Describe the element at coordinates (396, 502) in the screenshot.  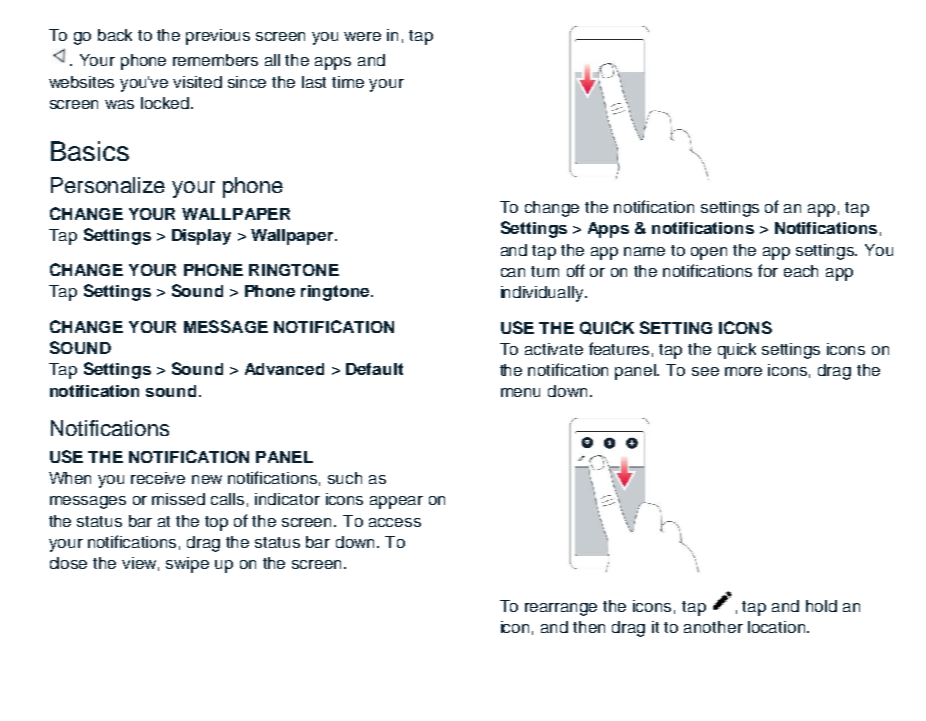
I see `appear` at that location.
